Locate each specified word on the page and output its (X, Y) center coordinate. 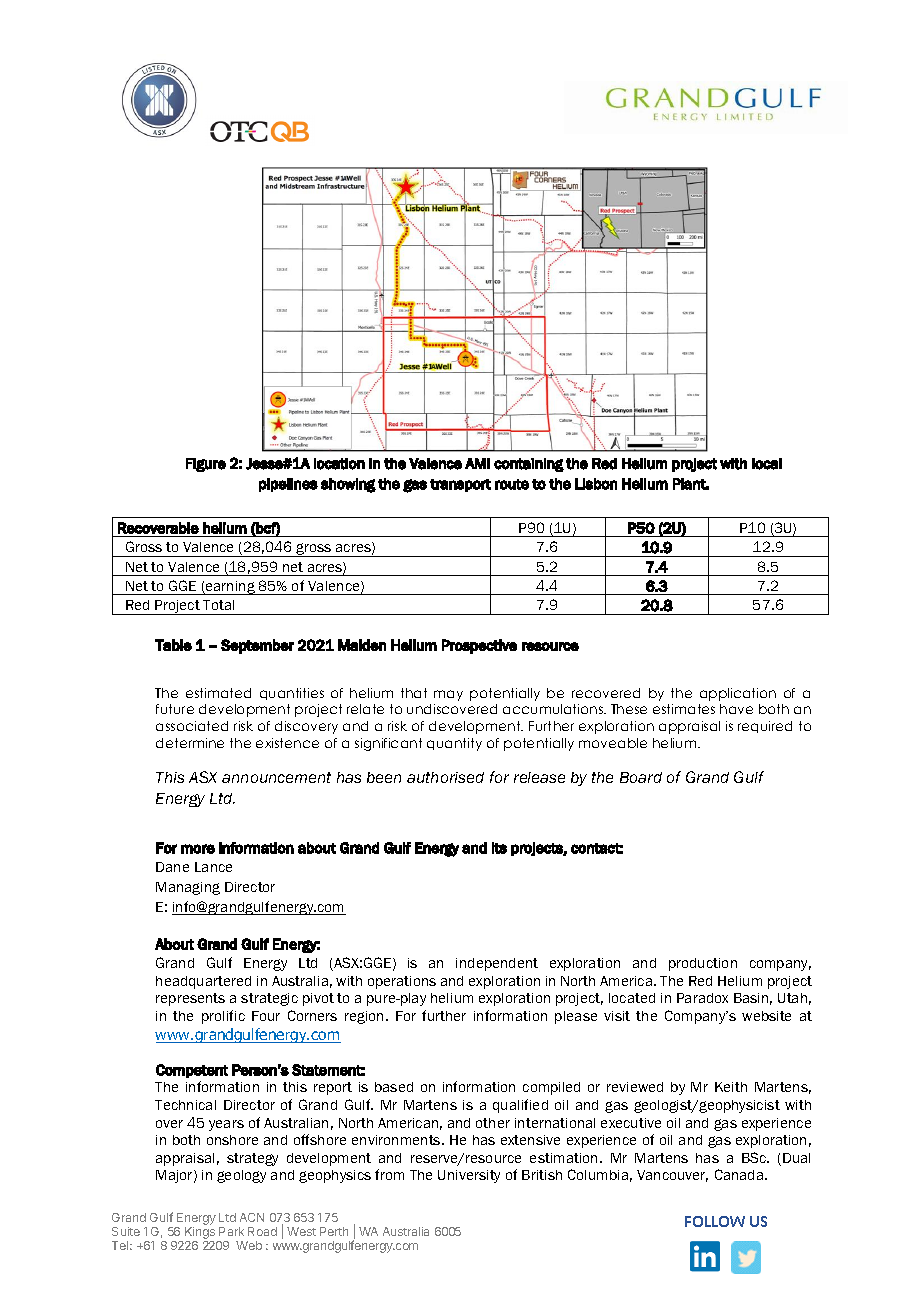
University (469, 1176)
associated (192, 726)
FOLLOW (715, 1221)
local (767, 464)
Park (231, 1231)
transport (460, 485)
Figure (206, 465)
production (703, 964)
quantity (454, 744)
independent (497, 964)
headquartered (203, 982)
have (736, 709)
